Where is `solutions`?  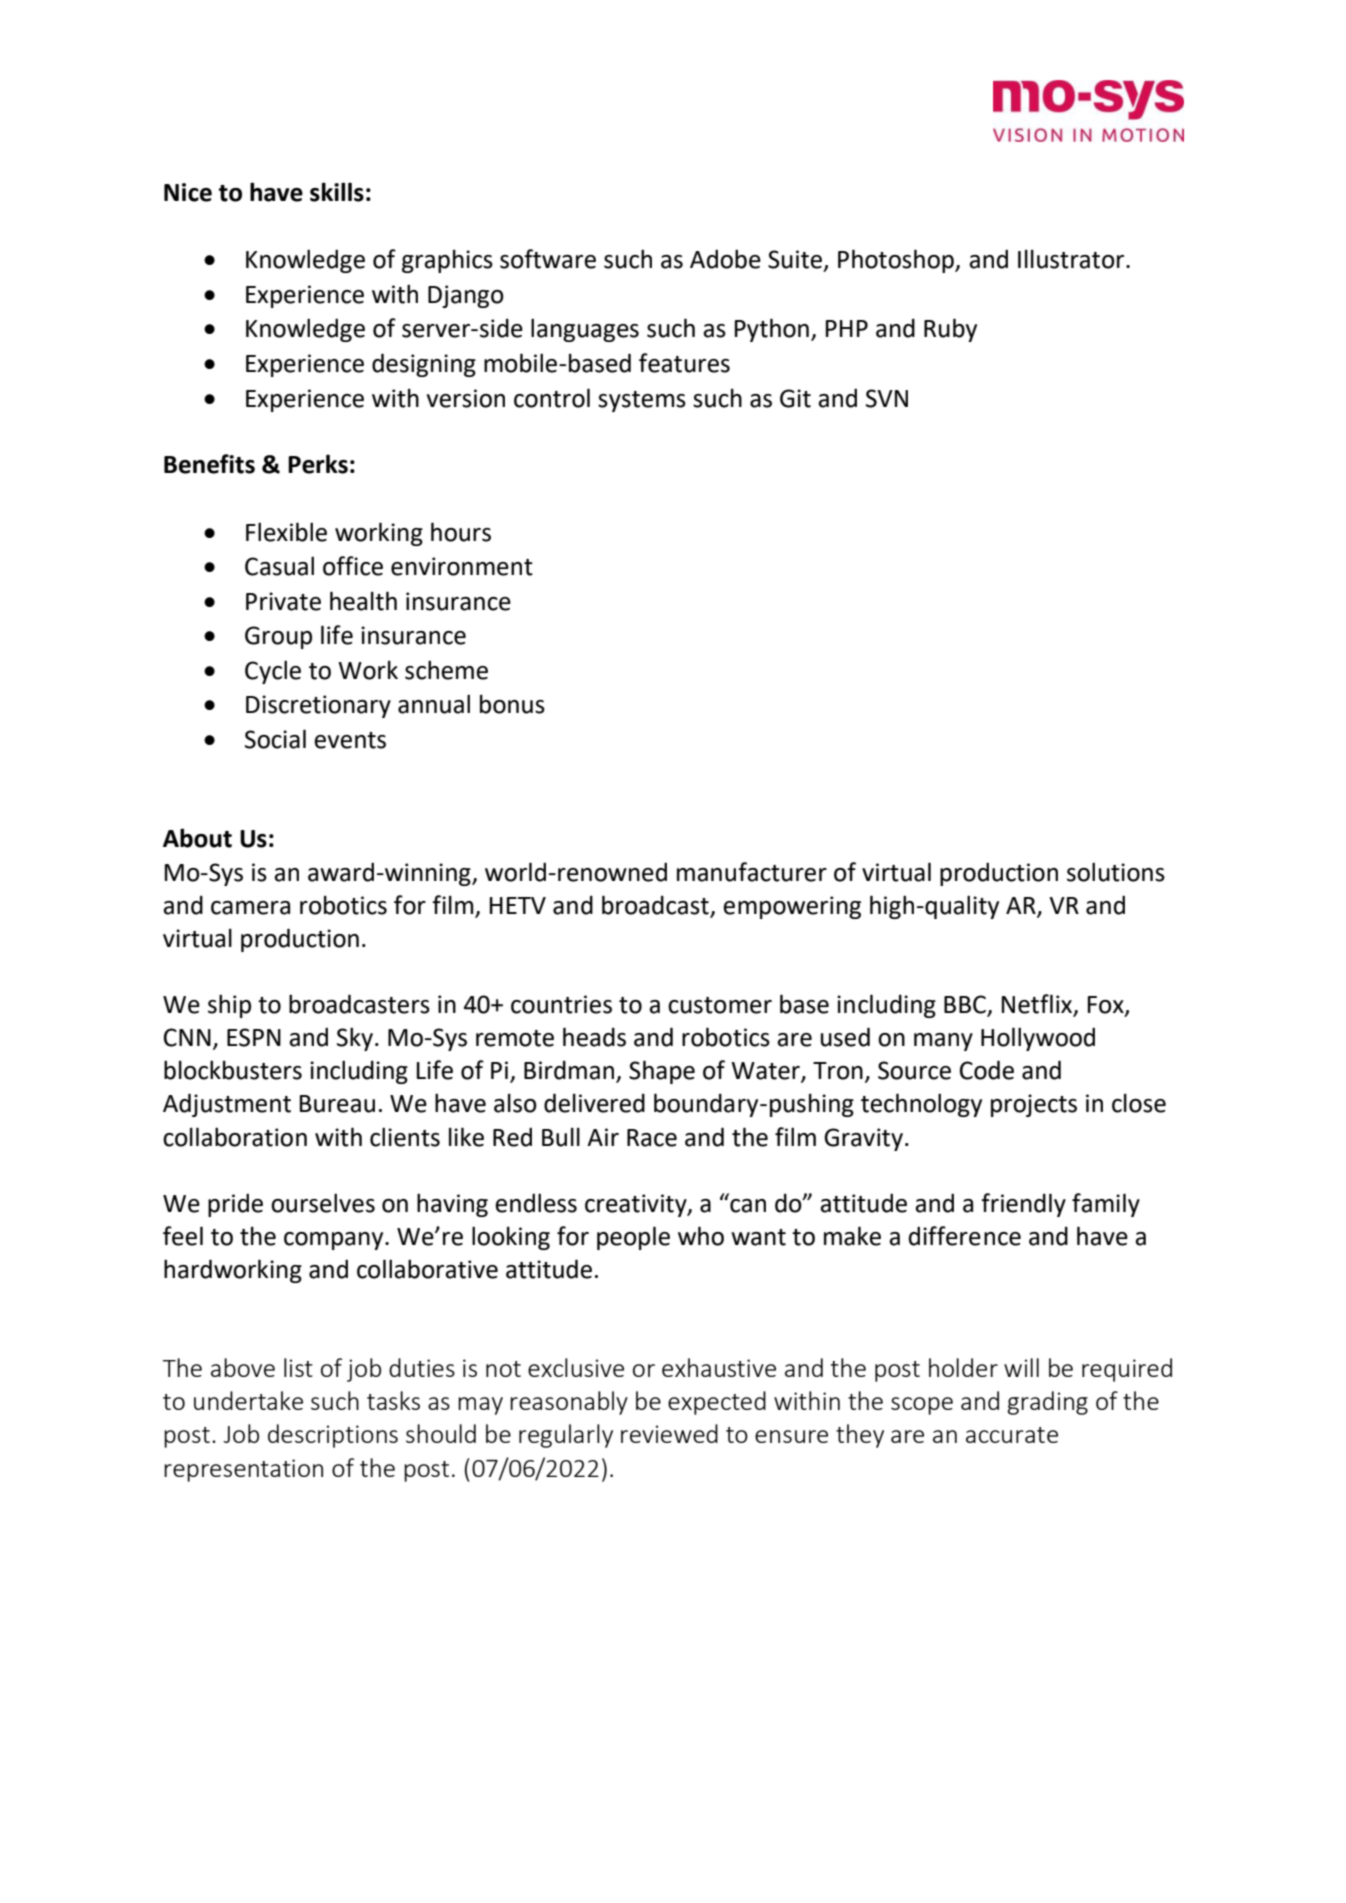
solutions is located at coordinates (1116, 872).
